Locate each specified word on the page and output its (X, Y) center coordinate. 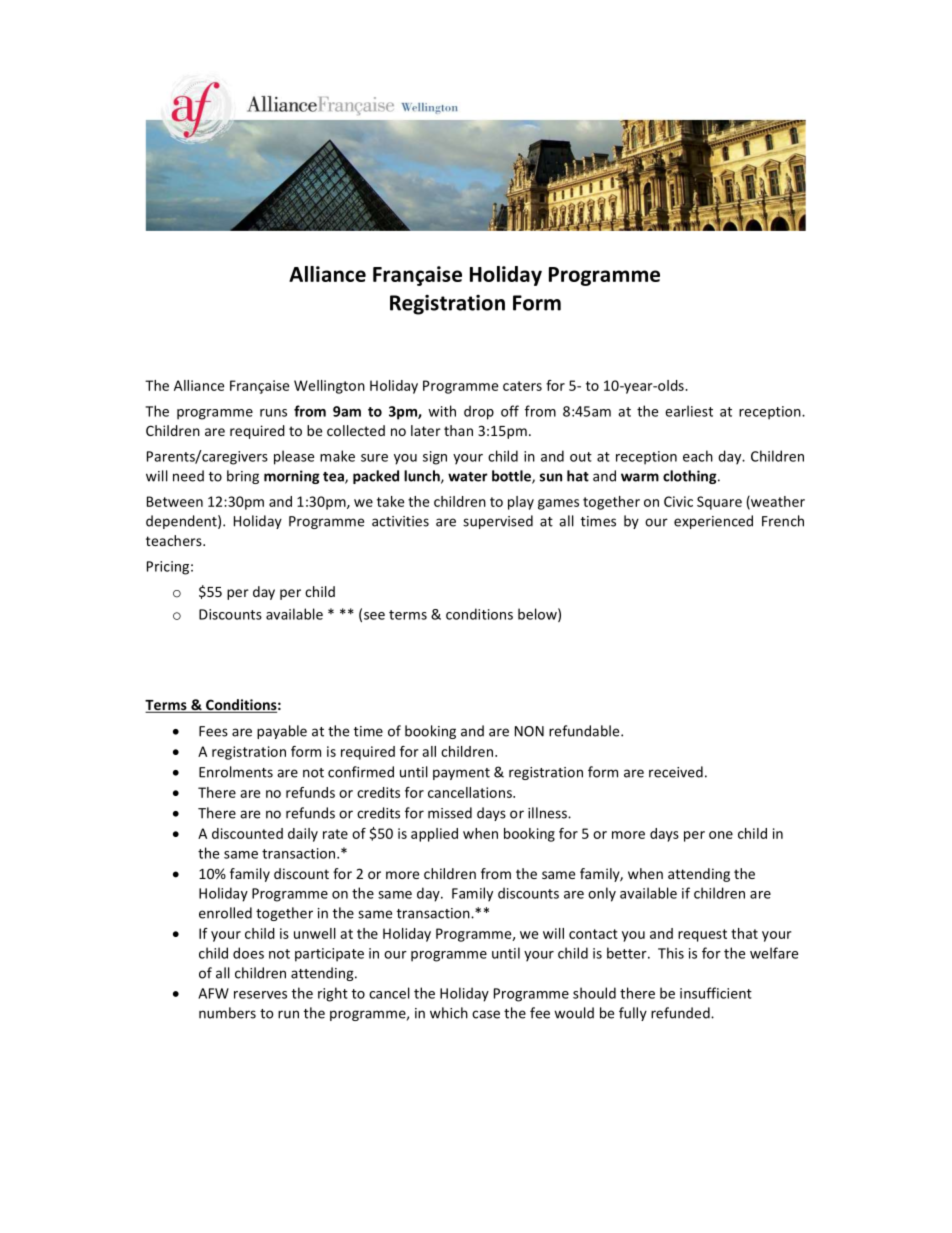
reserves (260, 995)
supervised (498, 522)
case (486, 1014)
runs (273, 413)
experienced (713, 522)
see (374, 616)
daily (303, 835)
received (676, 772)
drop (479, 412)
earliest (689, 411)
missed (450, 813)
